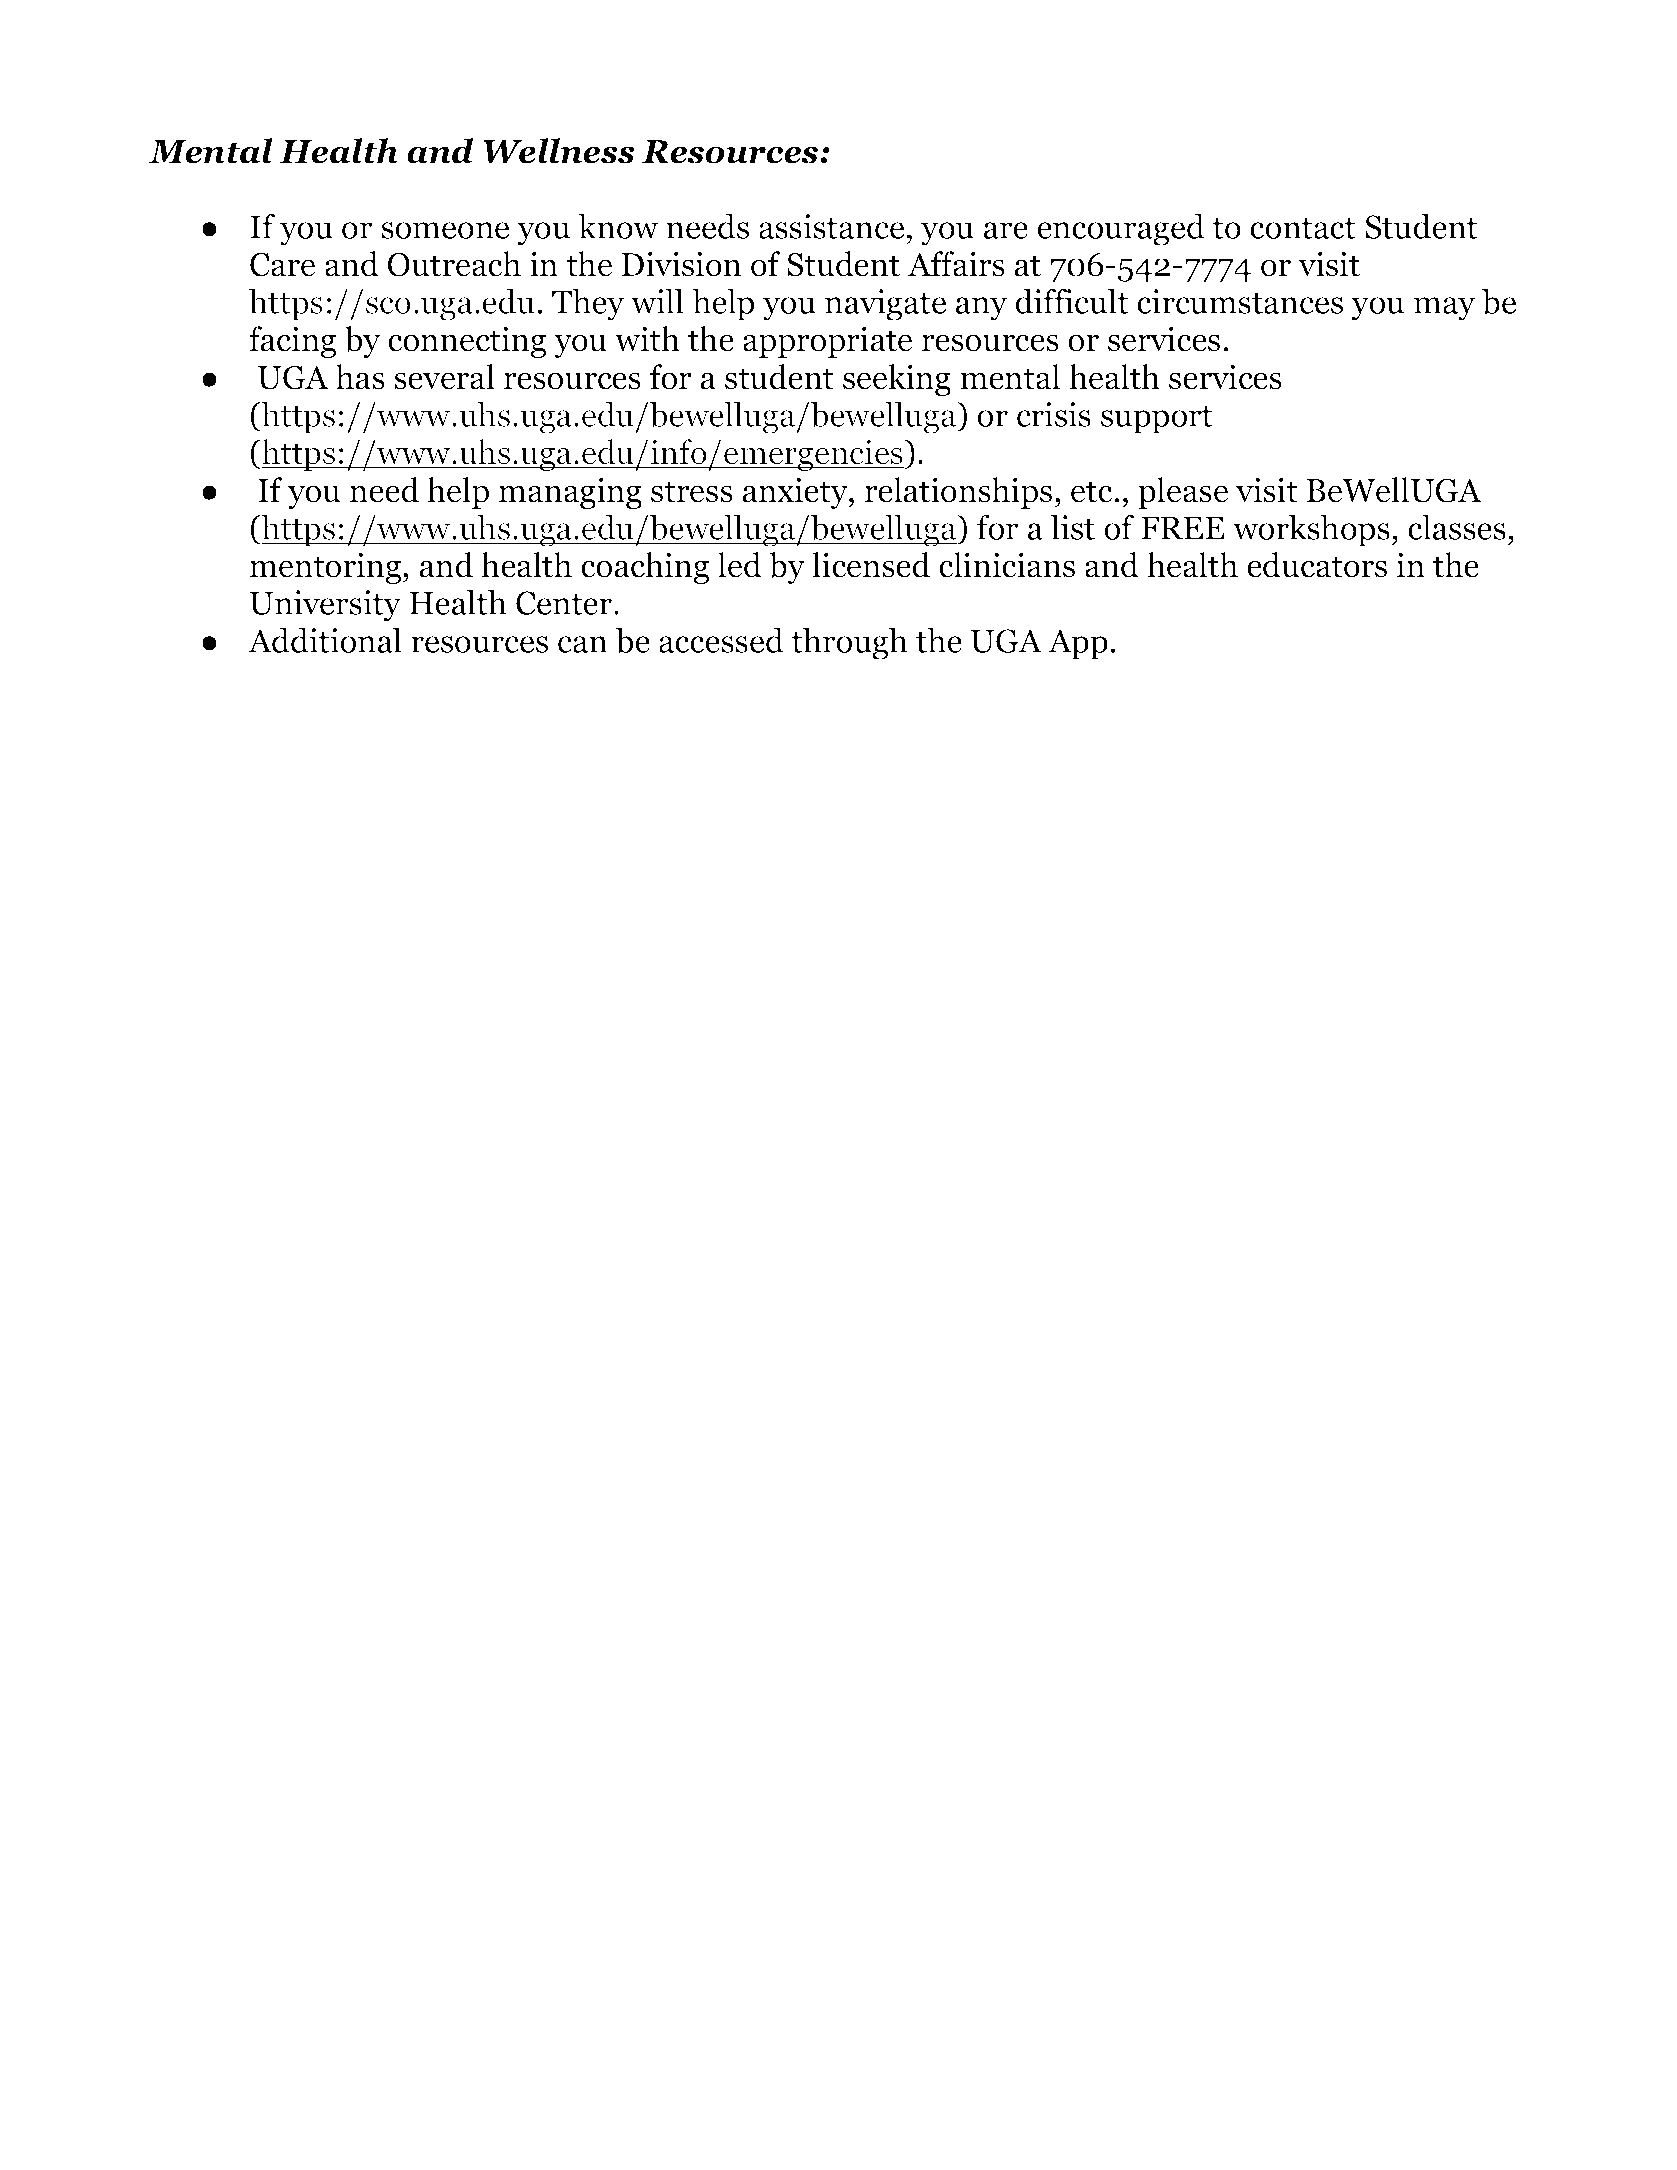  I want to click on Affairs, so click(956, 264).
